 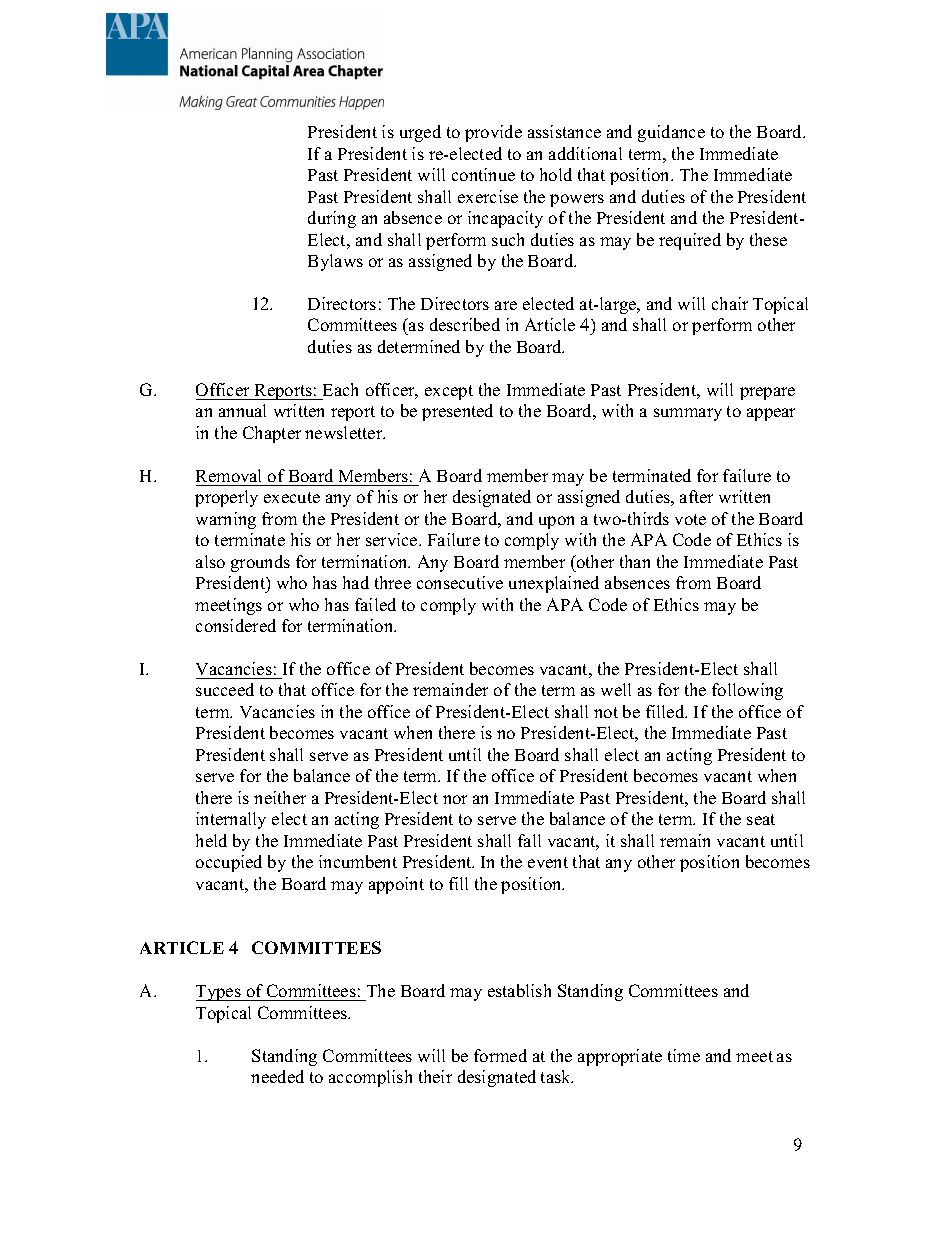 What do you see at coordinates (529, 840) in the screenshot?
I see `fall` at bounding box center [529, 840].
